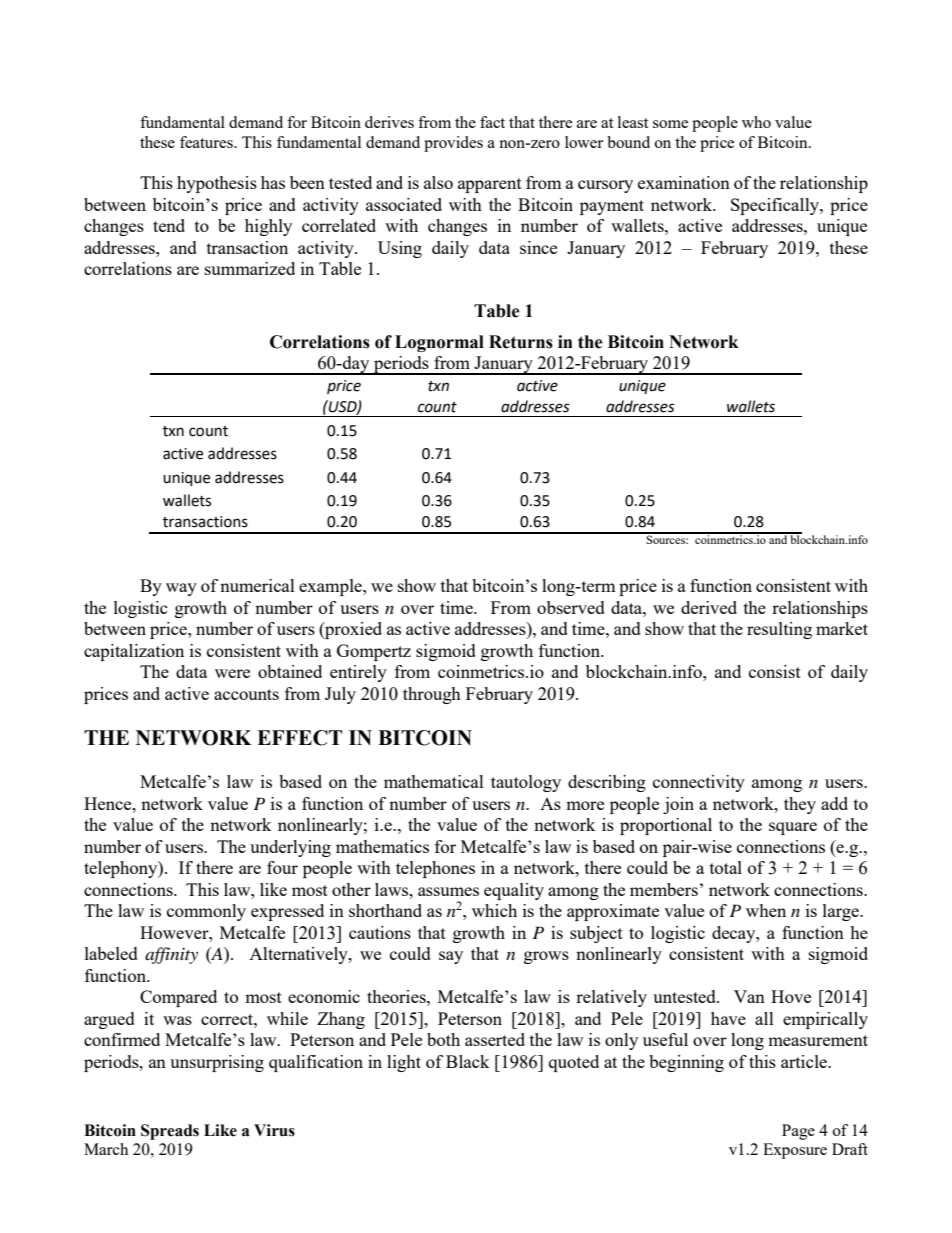 This image has width=952, height=1233. I want to click on observed, so click(571, 607).
